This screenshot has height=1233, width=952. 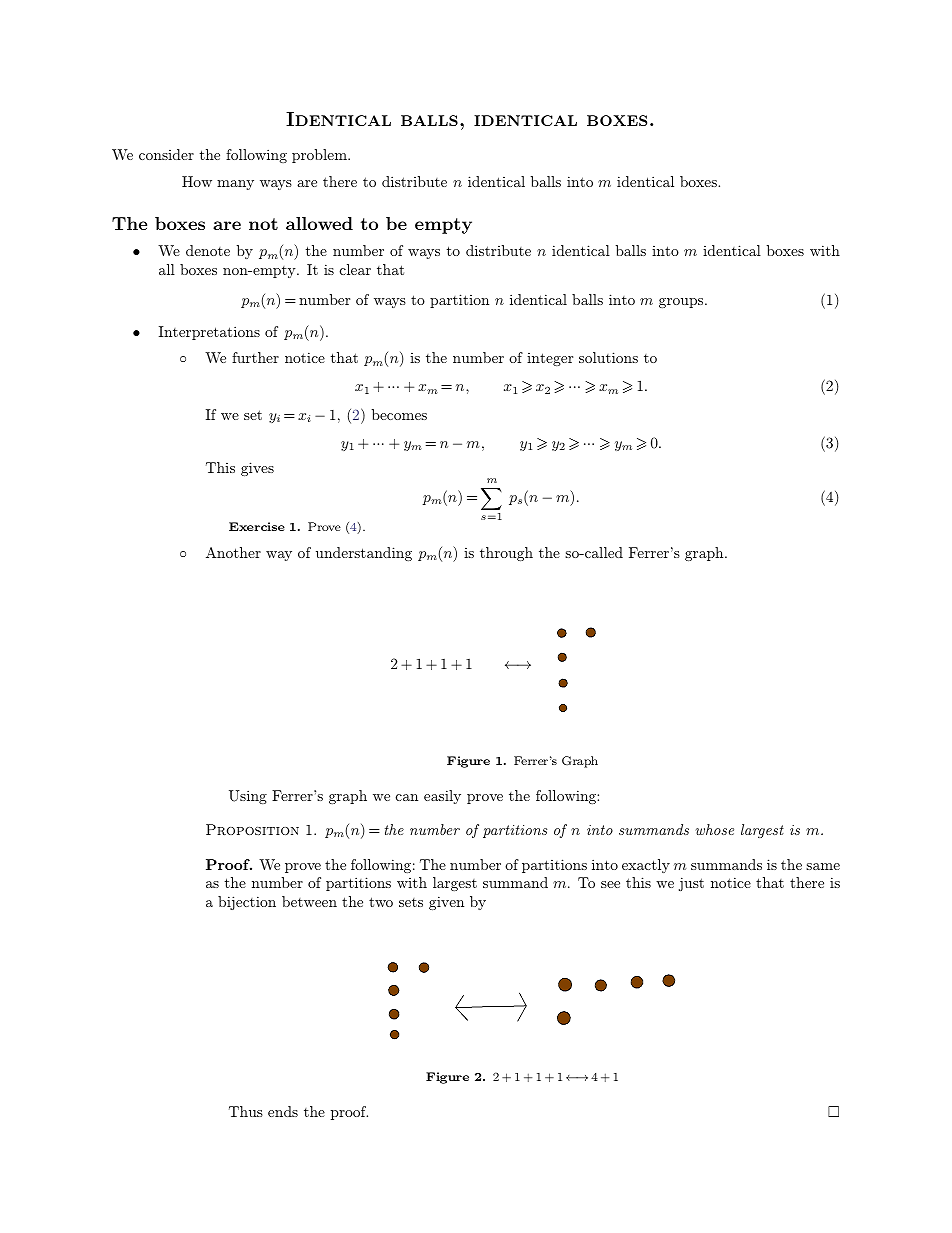 I want to click on given, so click(x=446, y=903).
